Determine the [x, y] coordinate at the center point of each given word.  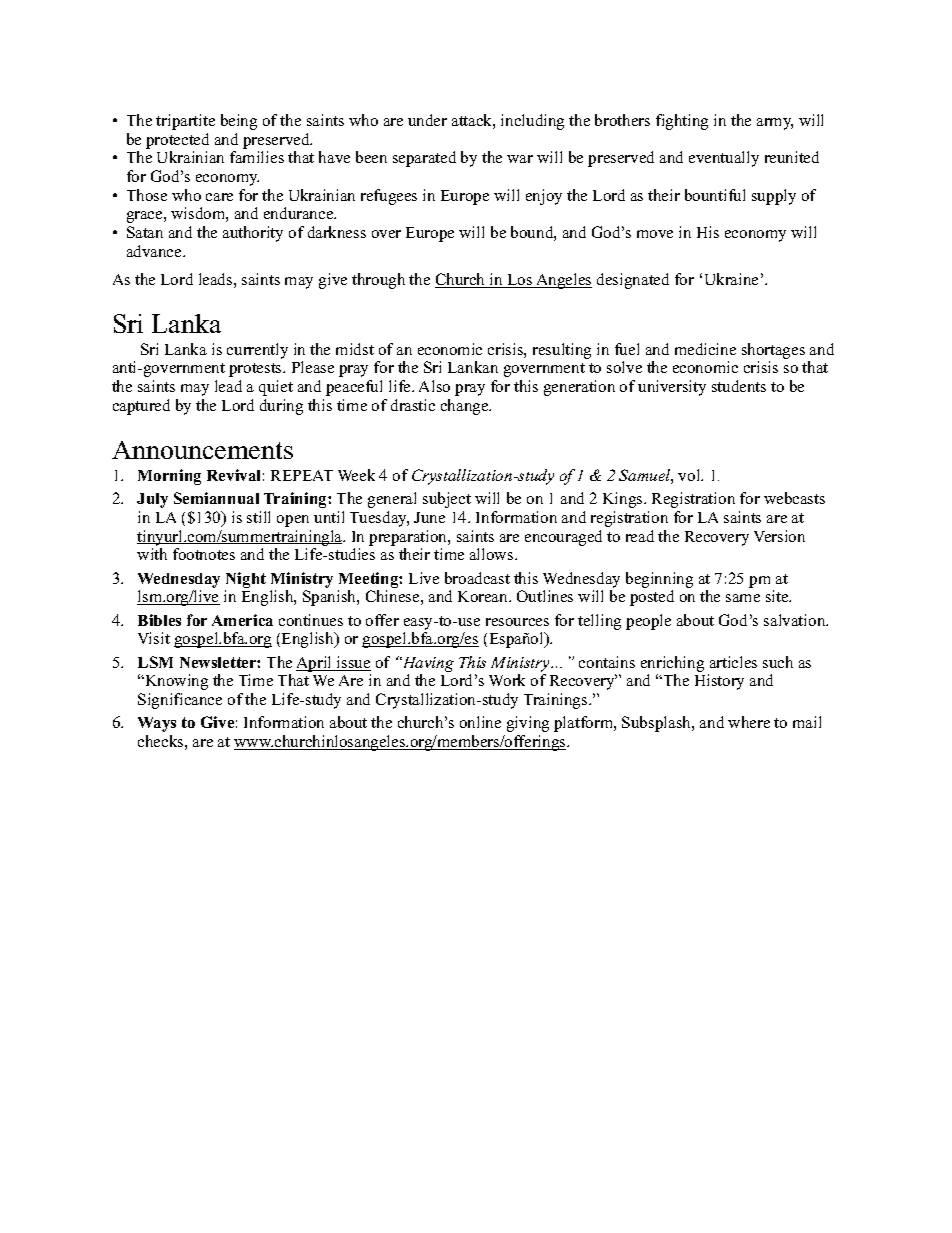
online [480, 722]
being [239, 122]
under [427, 120]
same [743, 598]
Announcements [202, 450]
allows [493, 554]
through [378, 281]
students [739, 386]
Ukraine [731, 279]
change [466, 407]
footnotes [204, 554]
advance [155, 251]
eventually [724, 159]
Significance [180, 701]
